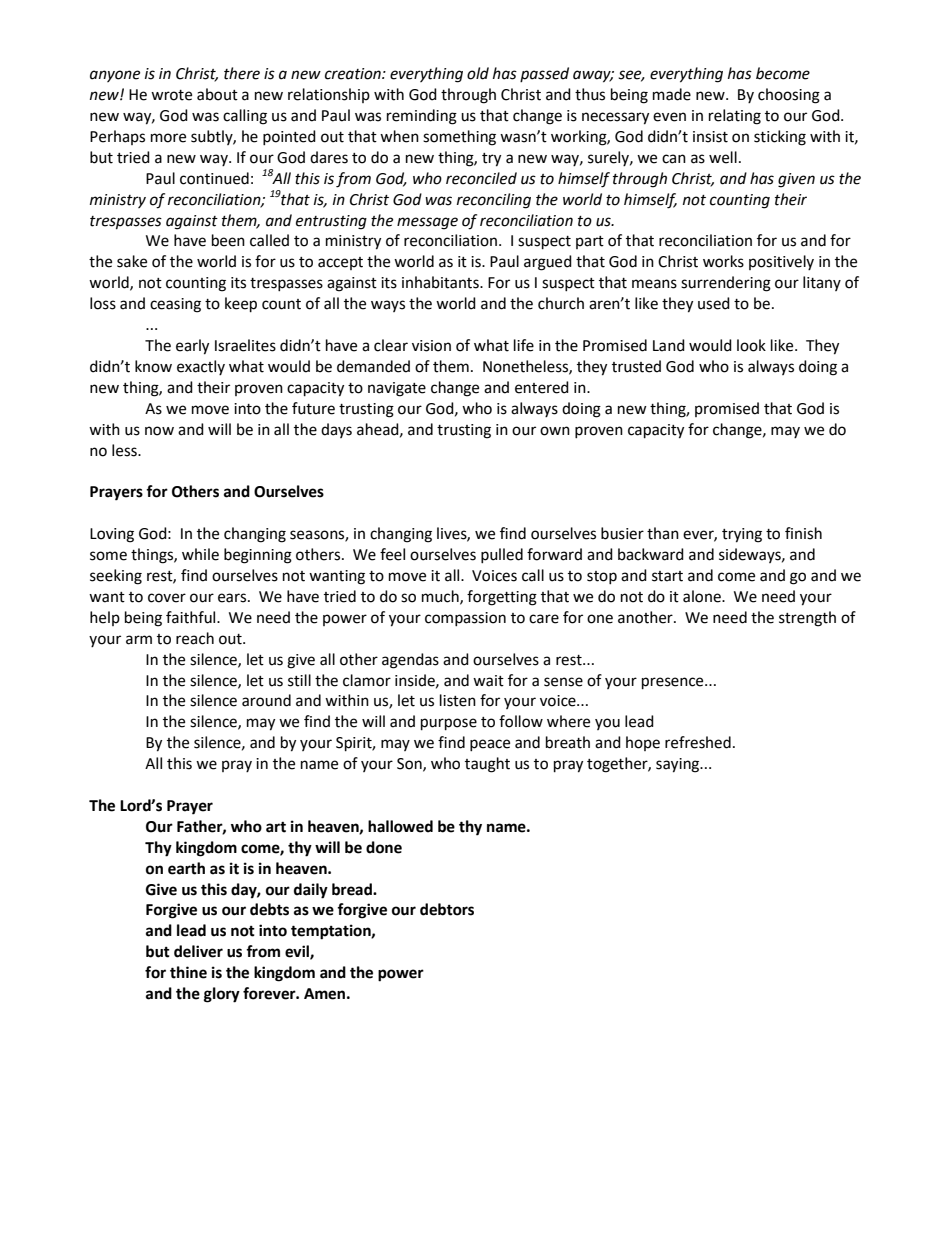 The width and height of the screenshot is (952, 1233). What do you see at coordinates (735, 117) in the screenshot?
I see `relating` at bounding box center [735, 117].
